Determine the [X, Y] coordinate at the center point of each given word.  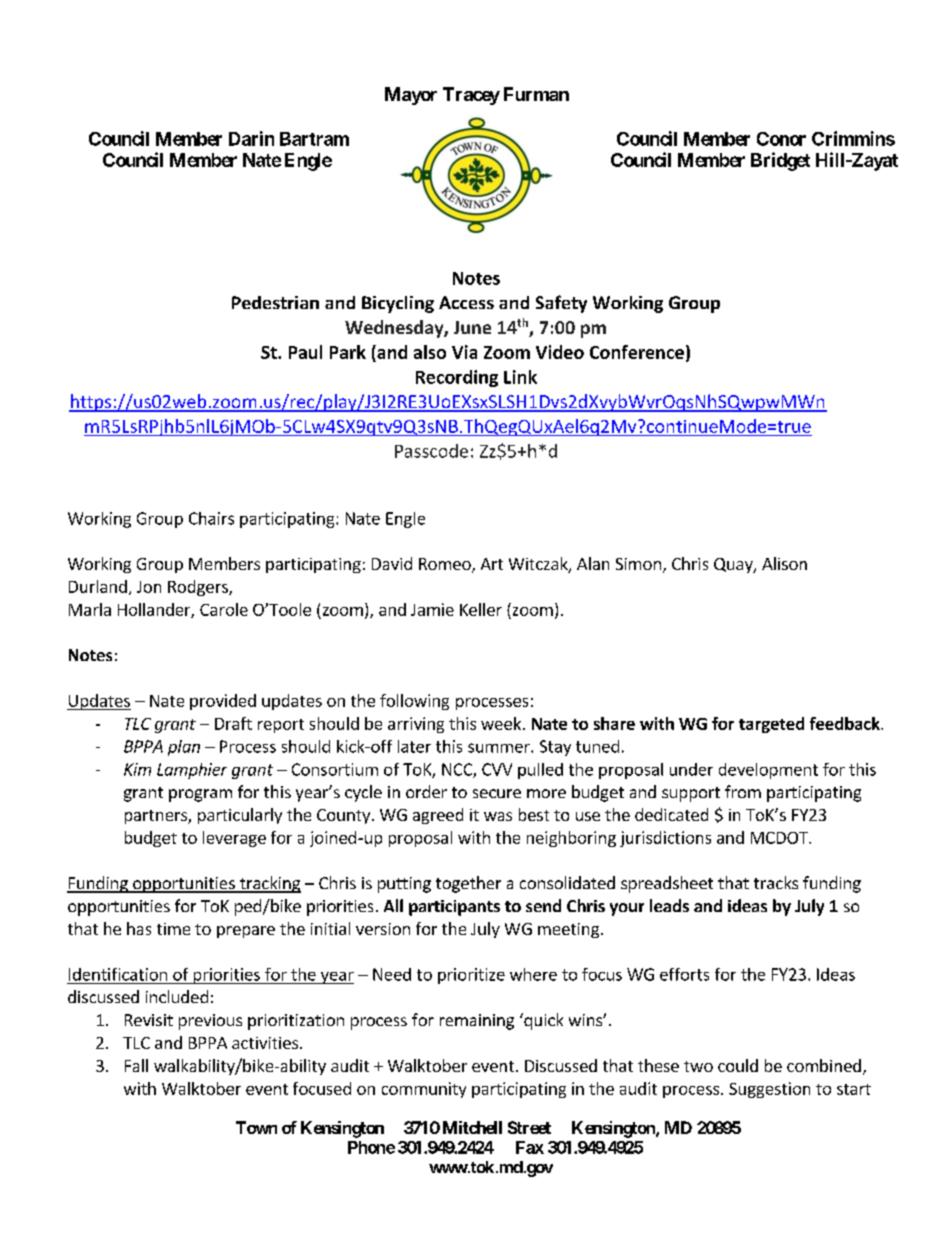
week [501, 723]
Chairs [211, 518]
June [472, 327]
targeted [771, 725]
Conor [781, 139]
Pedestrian [275, 302]
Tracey [471, 96]
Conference [637, 352]
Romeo [446, 565]
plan [184, 748]
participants [454, 908]
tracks [776, 882]
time [173, 929]
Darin [251, 138]
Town [256, 1127]
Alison [784, 563]
